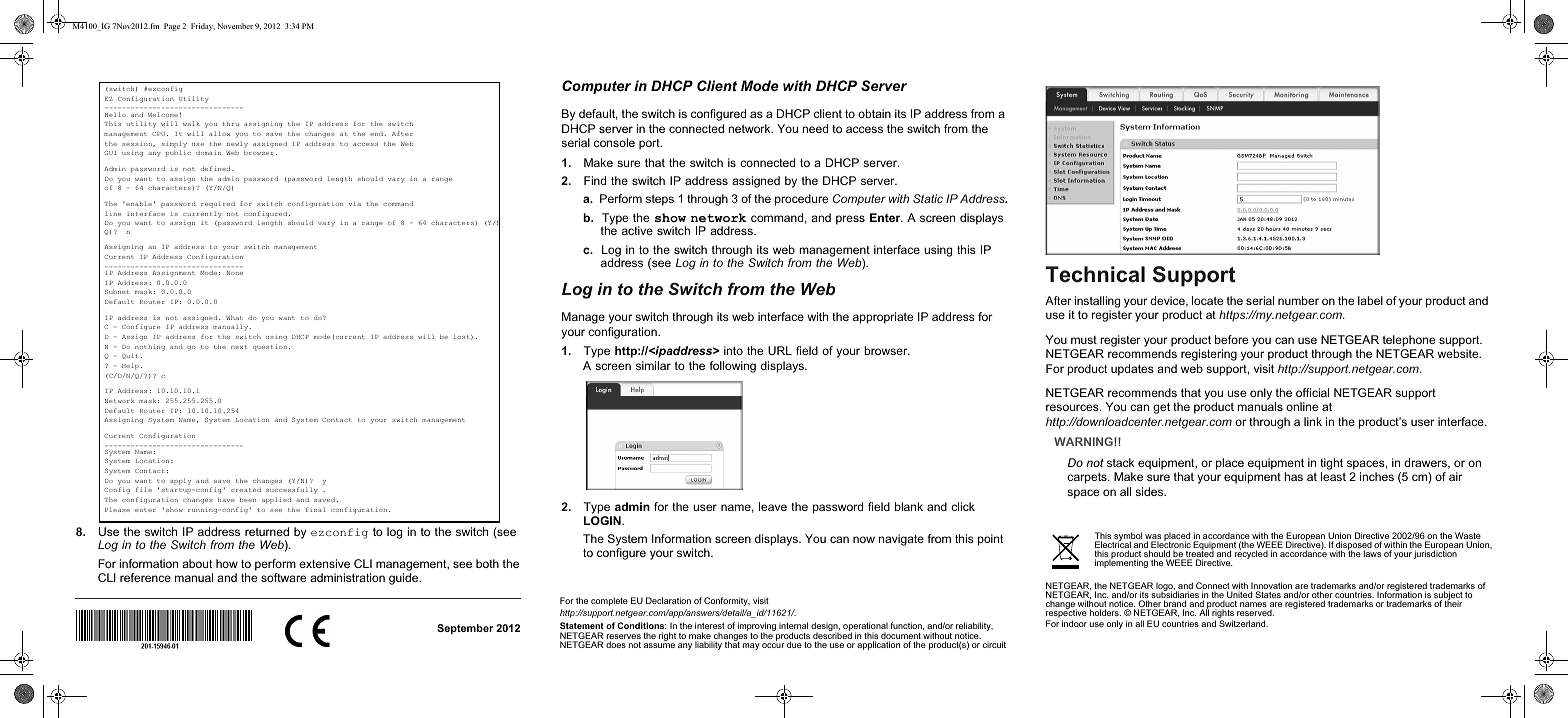 The width and height of the screenshot is (1568, 718). I want to click on Switzerland, so click(1243, 623).
